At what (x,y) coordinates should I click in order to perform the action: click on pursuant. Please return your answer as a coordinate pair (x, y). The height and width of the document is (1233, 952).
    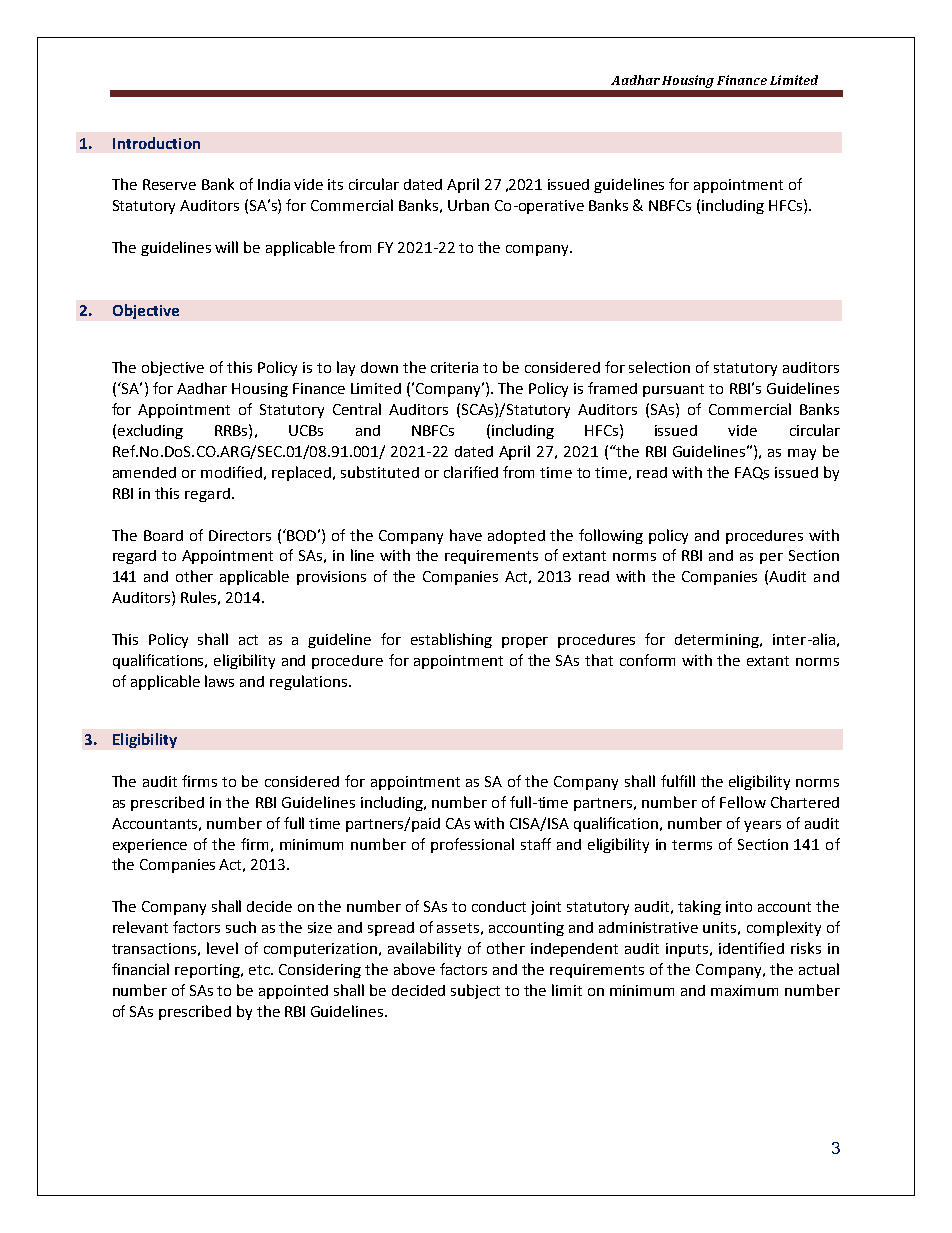
    Looking at the image, I should click on (673, 390).
